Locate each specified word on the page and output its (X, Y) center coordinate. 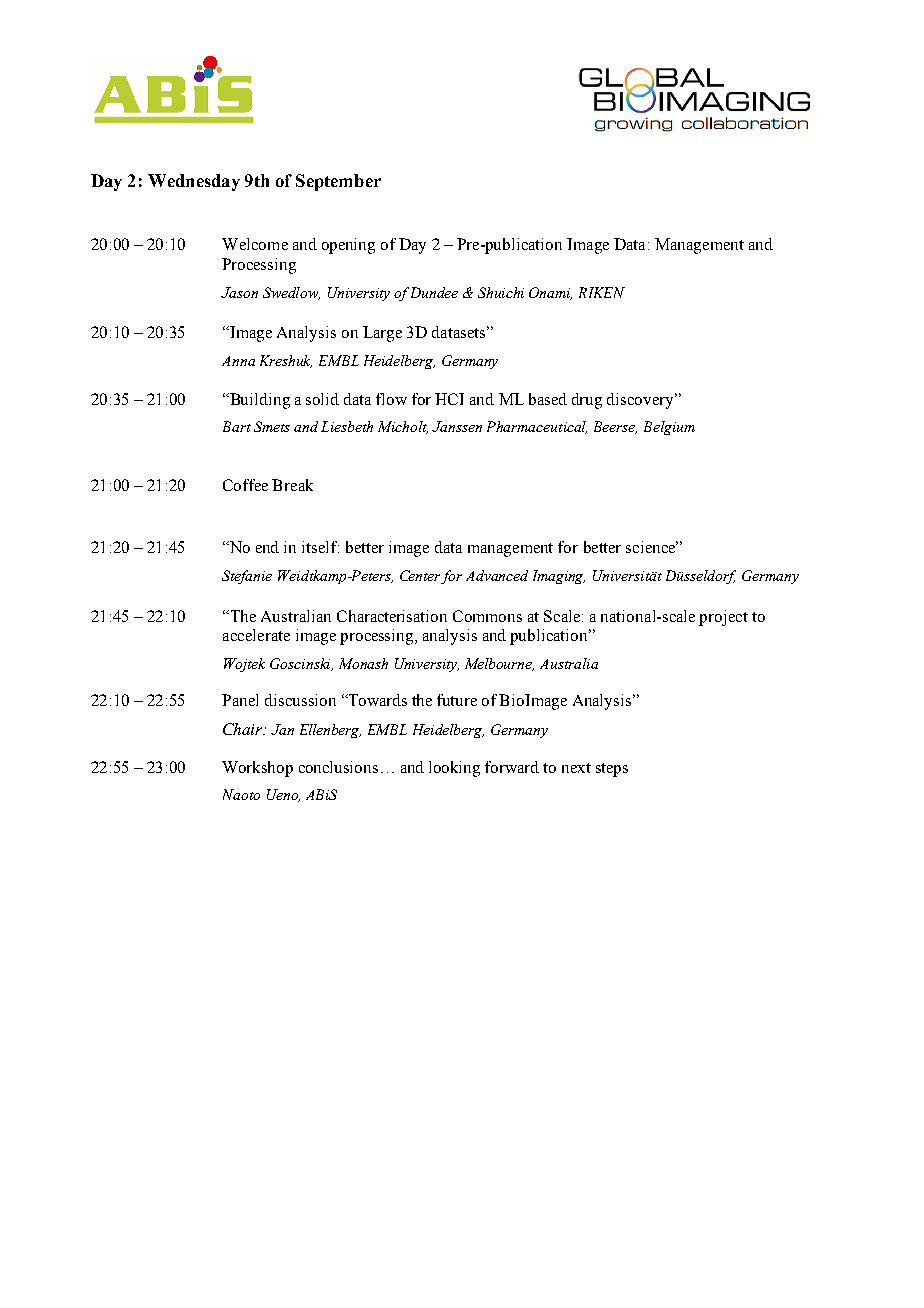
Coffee (245, 485)
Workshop (257, 769)
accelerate (256, 635)
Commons (487, 616)
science (652, 547)
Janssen (457, 426)
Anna (238, 361)
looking (454, 769)
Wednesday (194, 182)
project (723, 618)
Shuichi (501, 292)
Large (382, 334)
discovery (641, 401)
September (338, 182)
